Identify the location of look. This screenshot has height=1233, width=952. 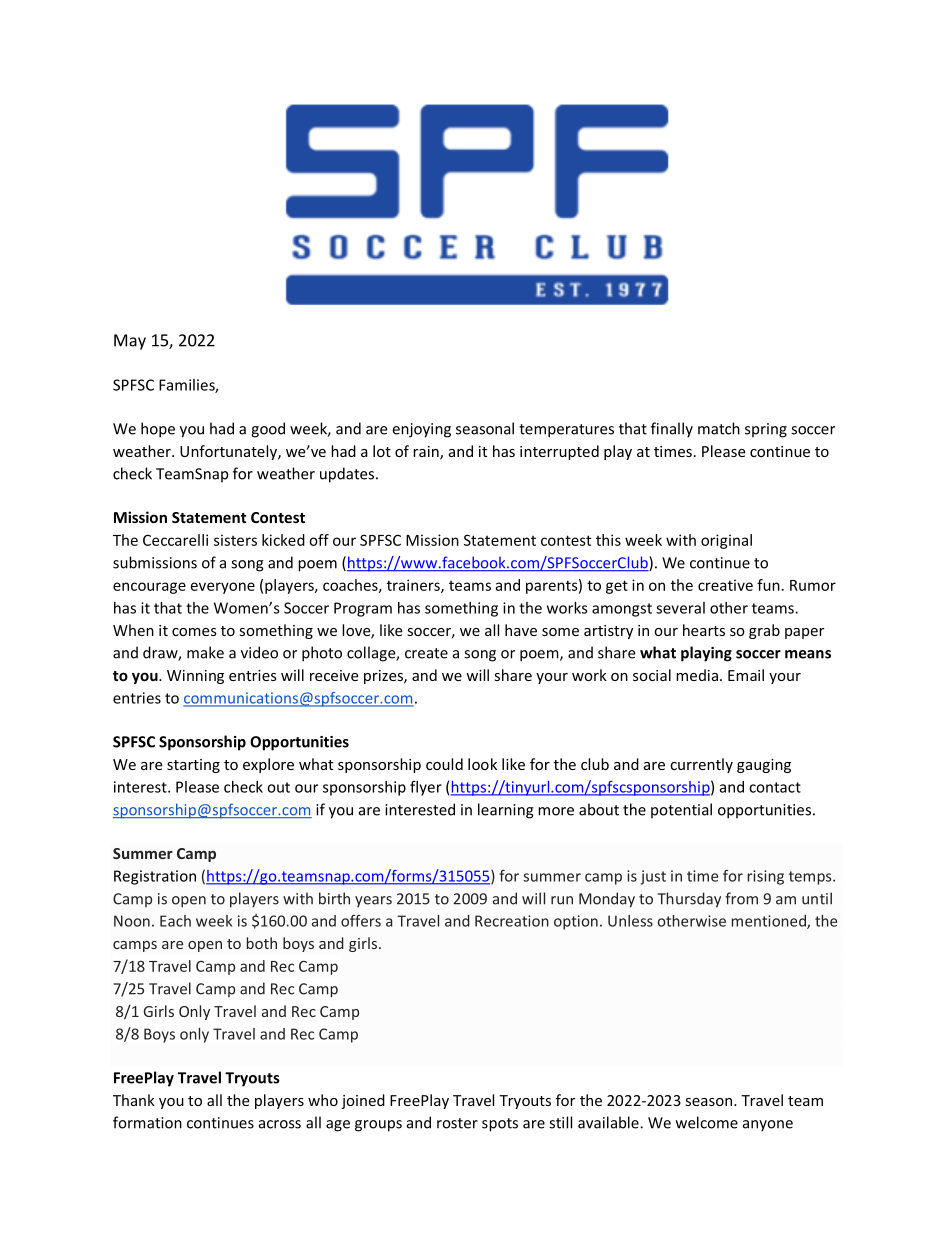
(482, 764).
